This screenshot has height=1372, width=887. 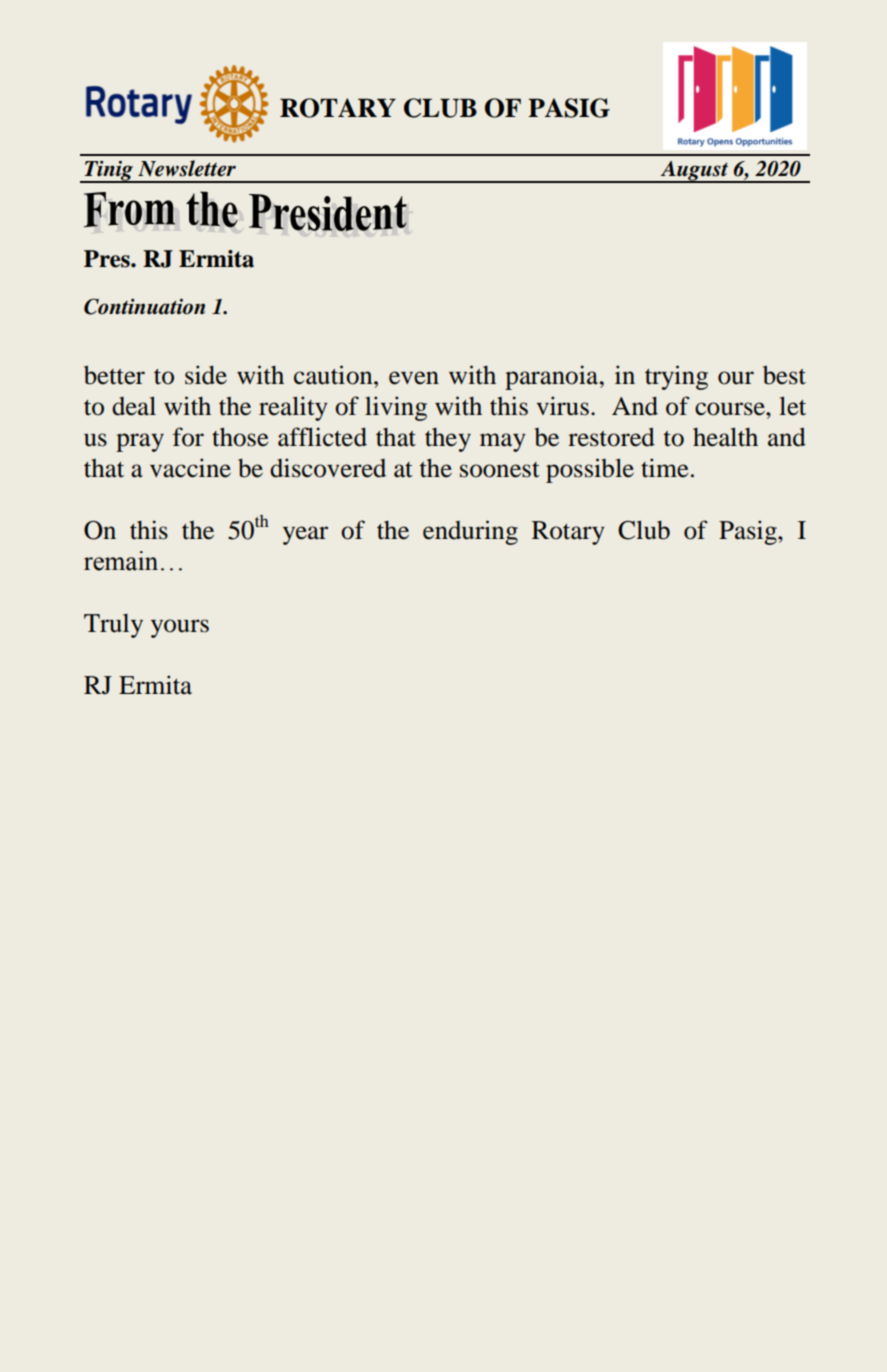 What do you see at coordinates (784, 375) in the screenshot?
I see `best` at bounding box center [784, 375].
